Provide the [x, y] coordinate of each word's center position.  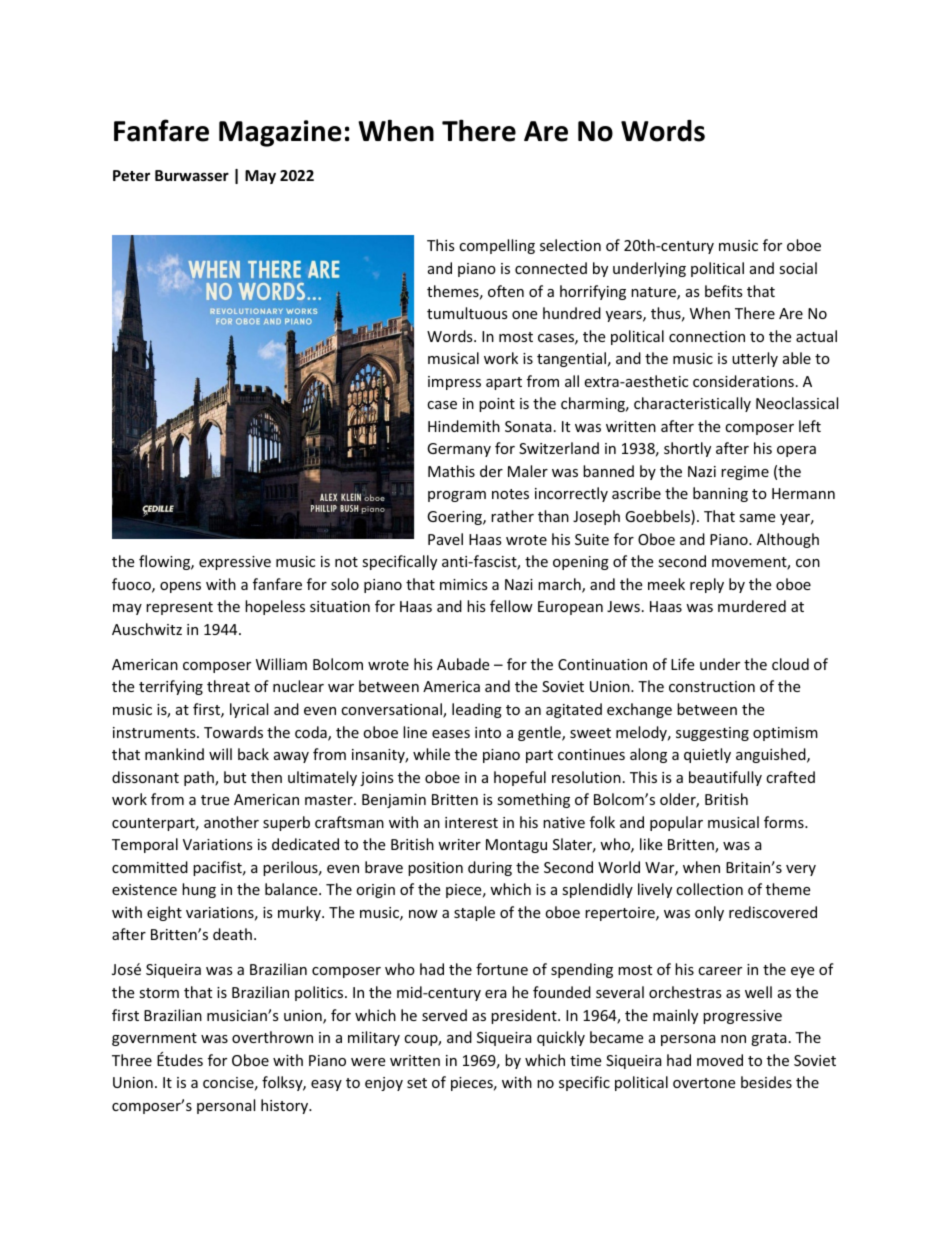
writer [459, 844]
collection [709, 889]
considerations [743, 381]
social [798, 268]
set [417, 1083]
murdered [752, 606]
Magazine [280, 133]
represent [179, 608]
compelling [497, 246]
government [154, 1039]
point [497, 405]
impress [454, 383]
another [231, 822]
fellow [511, 606]
